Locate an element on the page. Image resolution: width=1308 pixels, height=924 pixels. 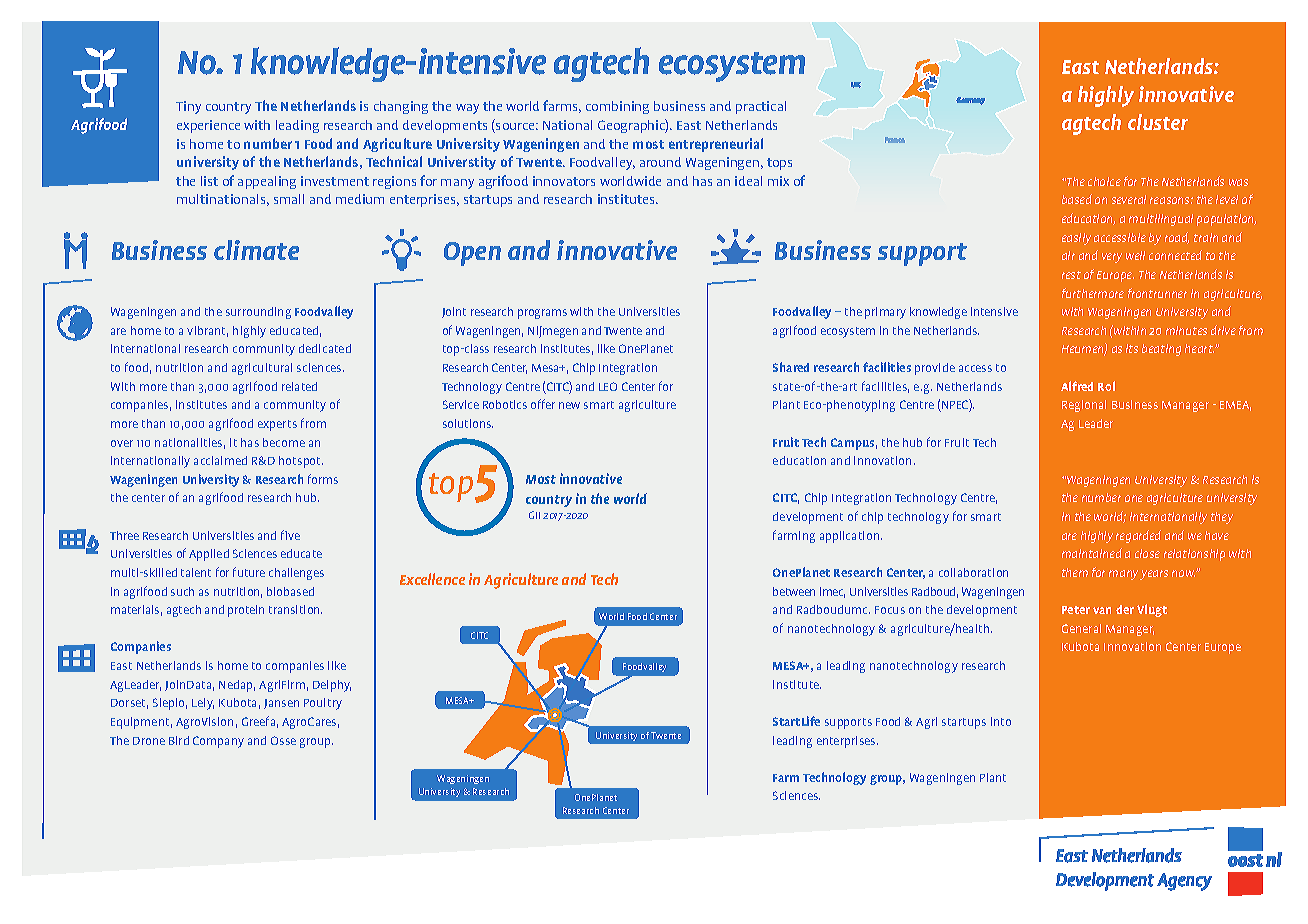
experts is located at coordinates (277, 425).
